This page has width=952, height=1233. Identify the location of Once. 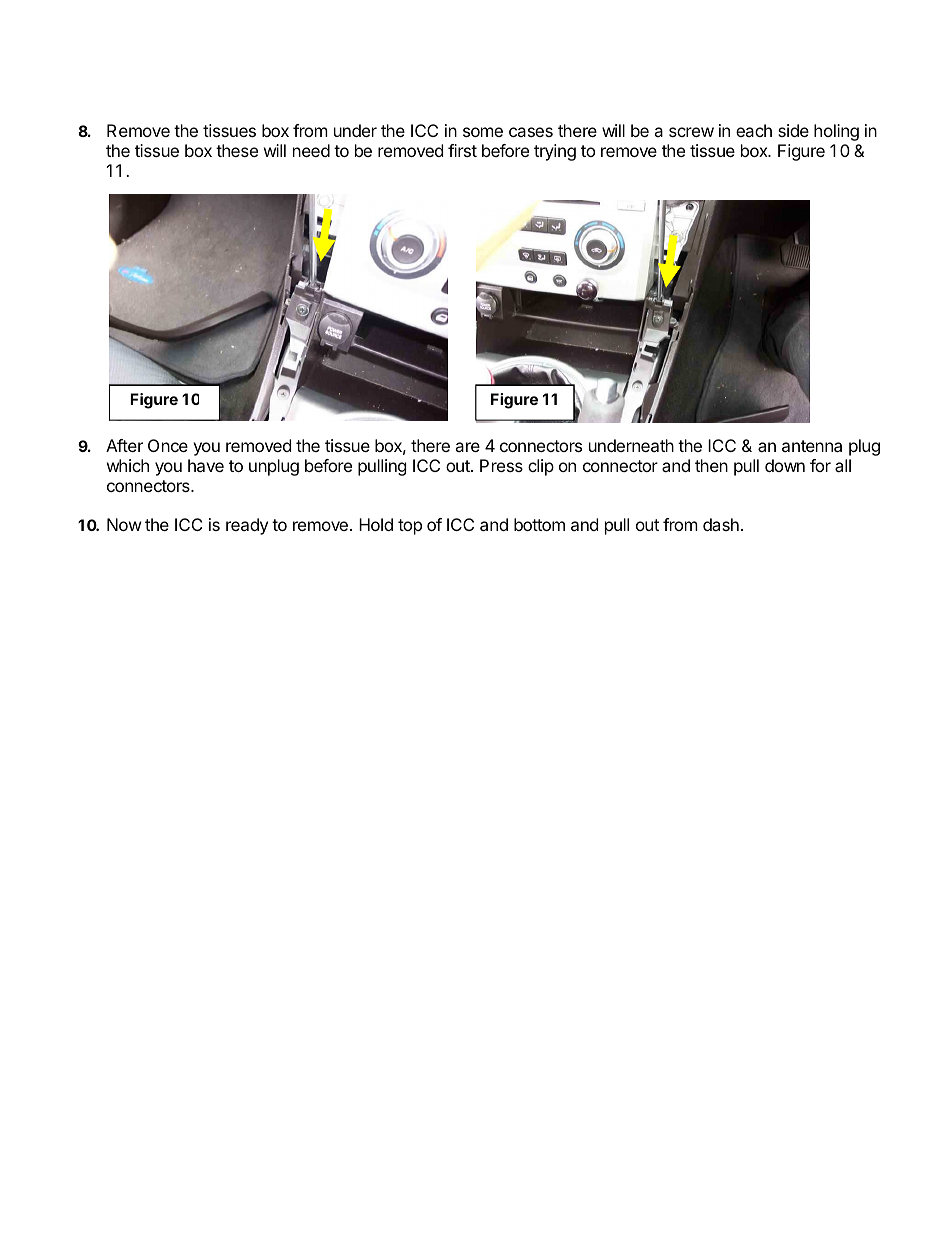
(168, 445).
